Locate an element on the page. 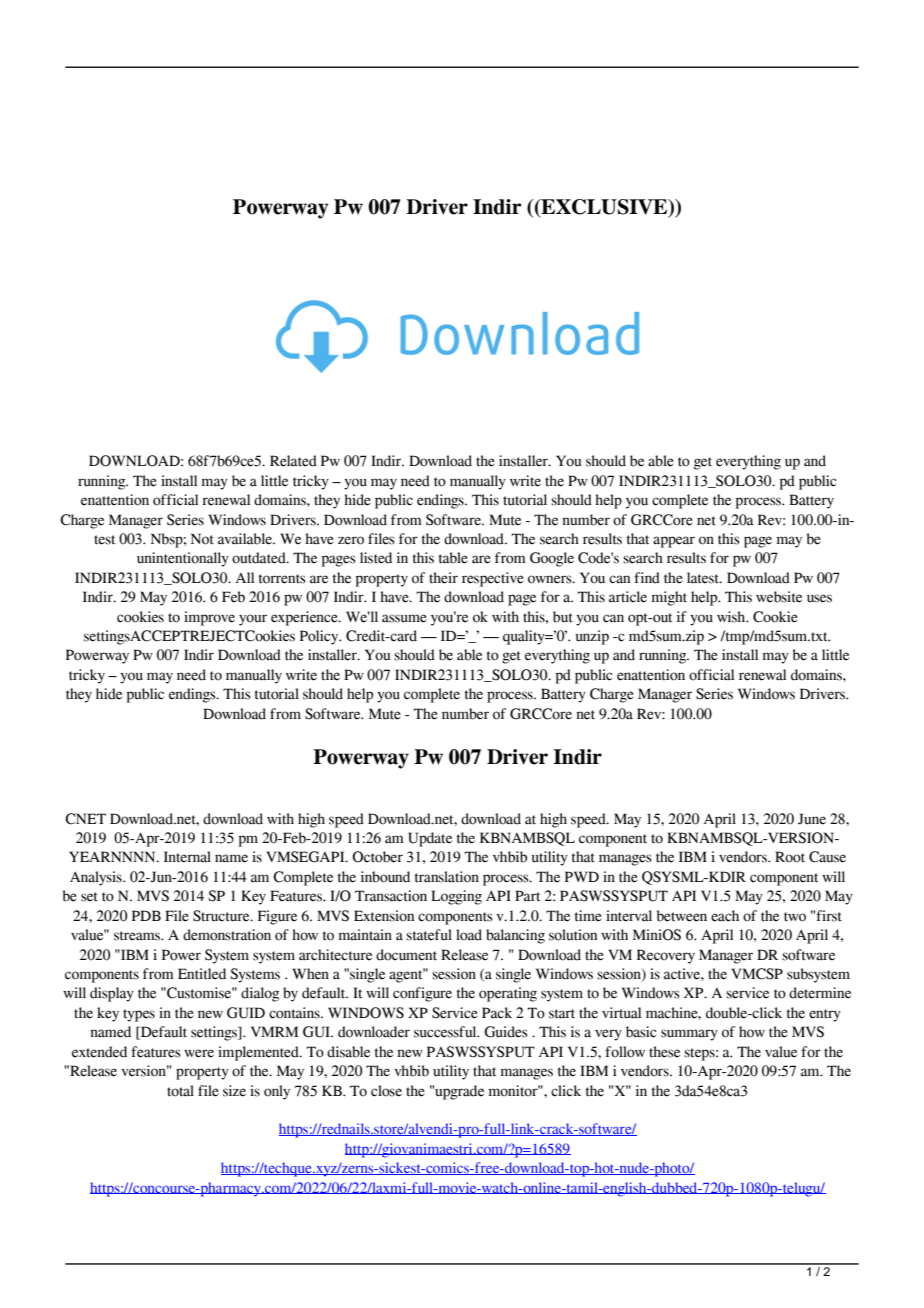 This page has width=924, height=1308. zero is located at coordinates (351, 540).
